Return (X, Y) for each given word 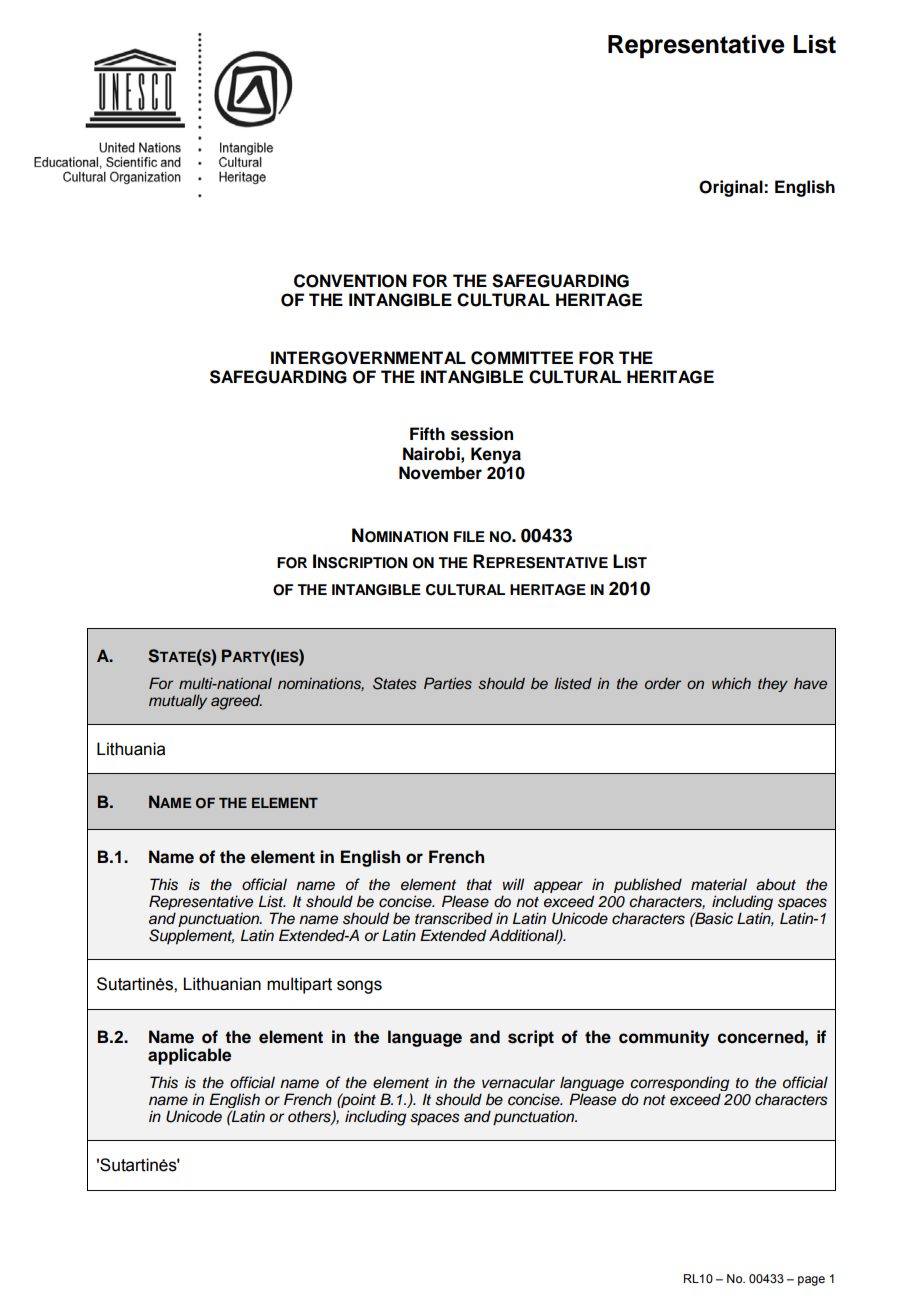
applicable (189, 1056)
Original (732, 188)
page (811, 1281)
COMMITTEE (522, 358)
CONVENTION (350, 281)
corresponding (679, 1085)
